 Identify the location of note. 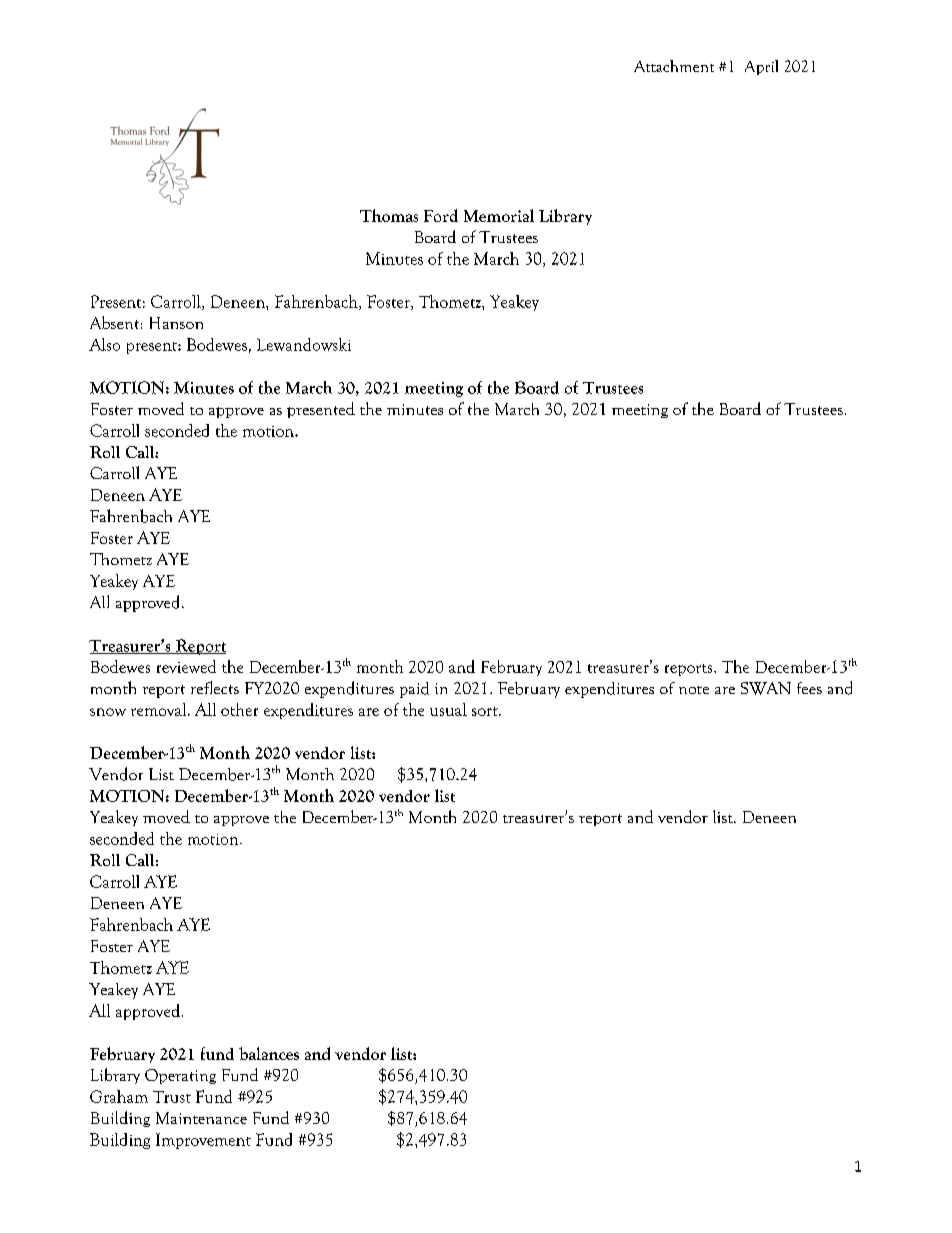
(694, 690).
